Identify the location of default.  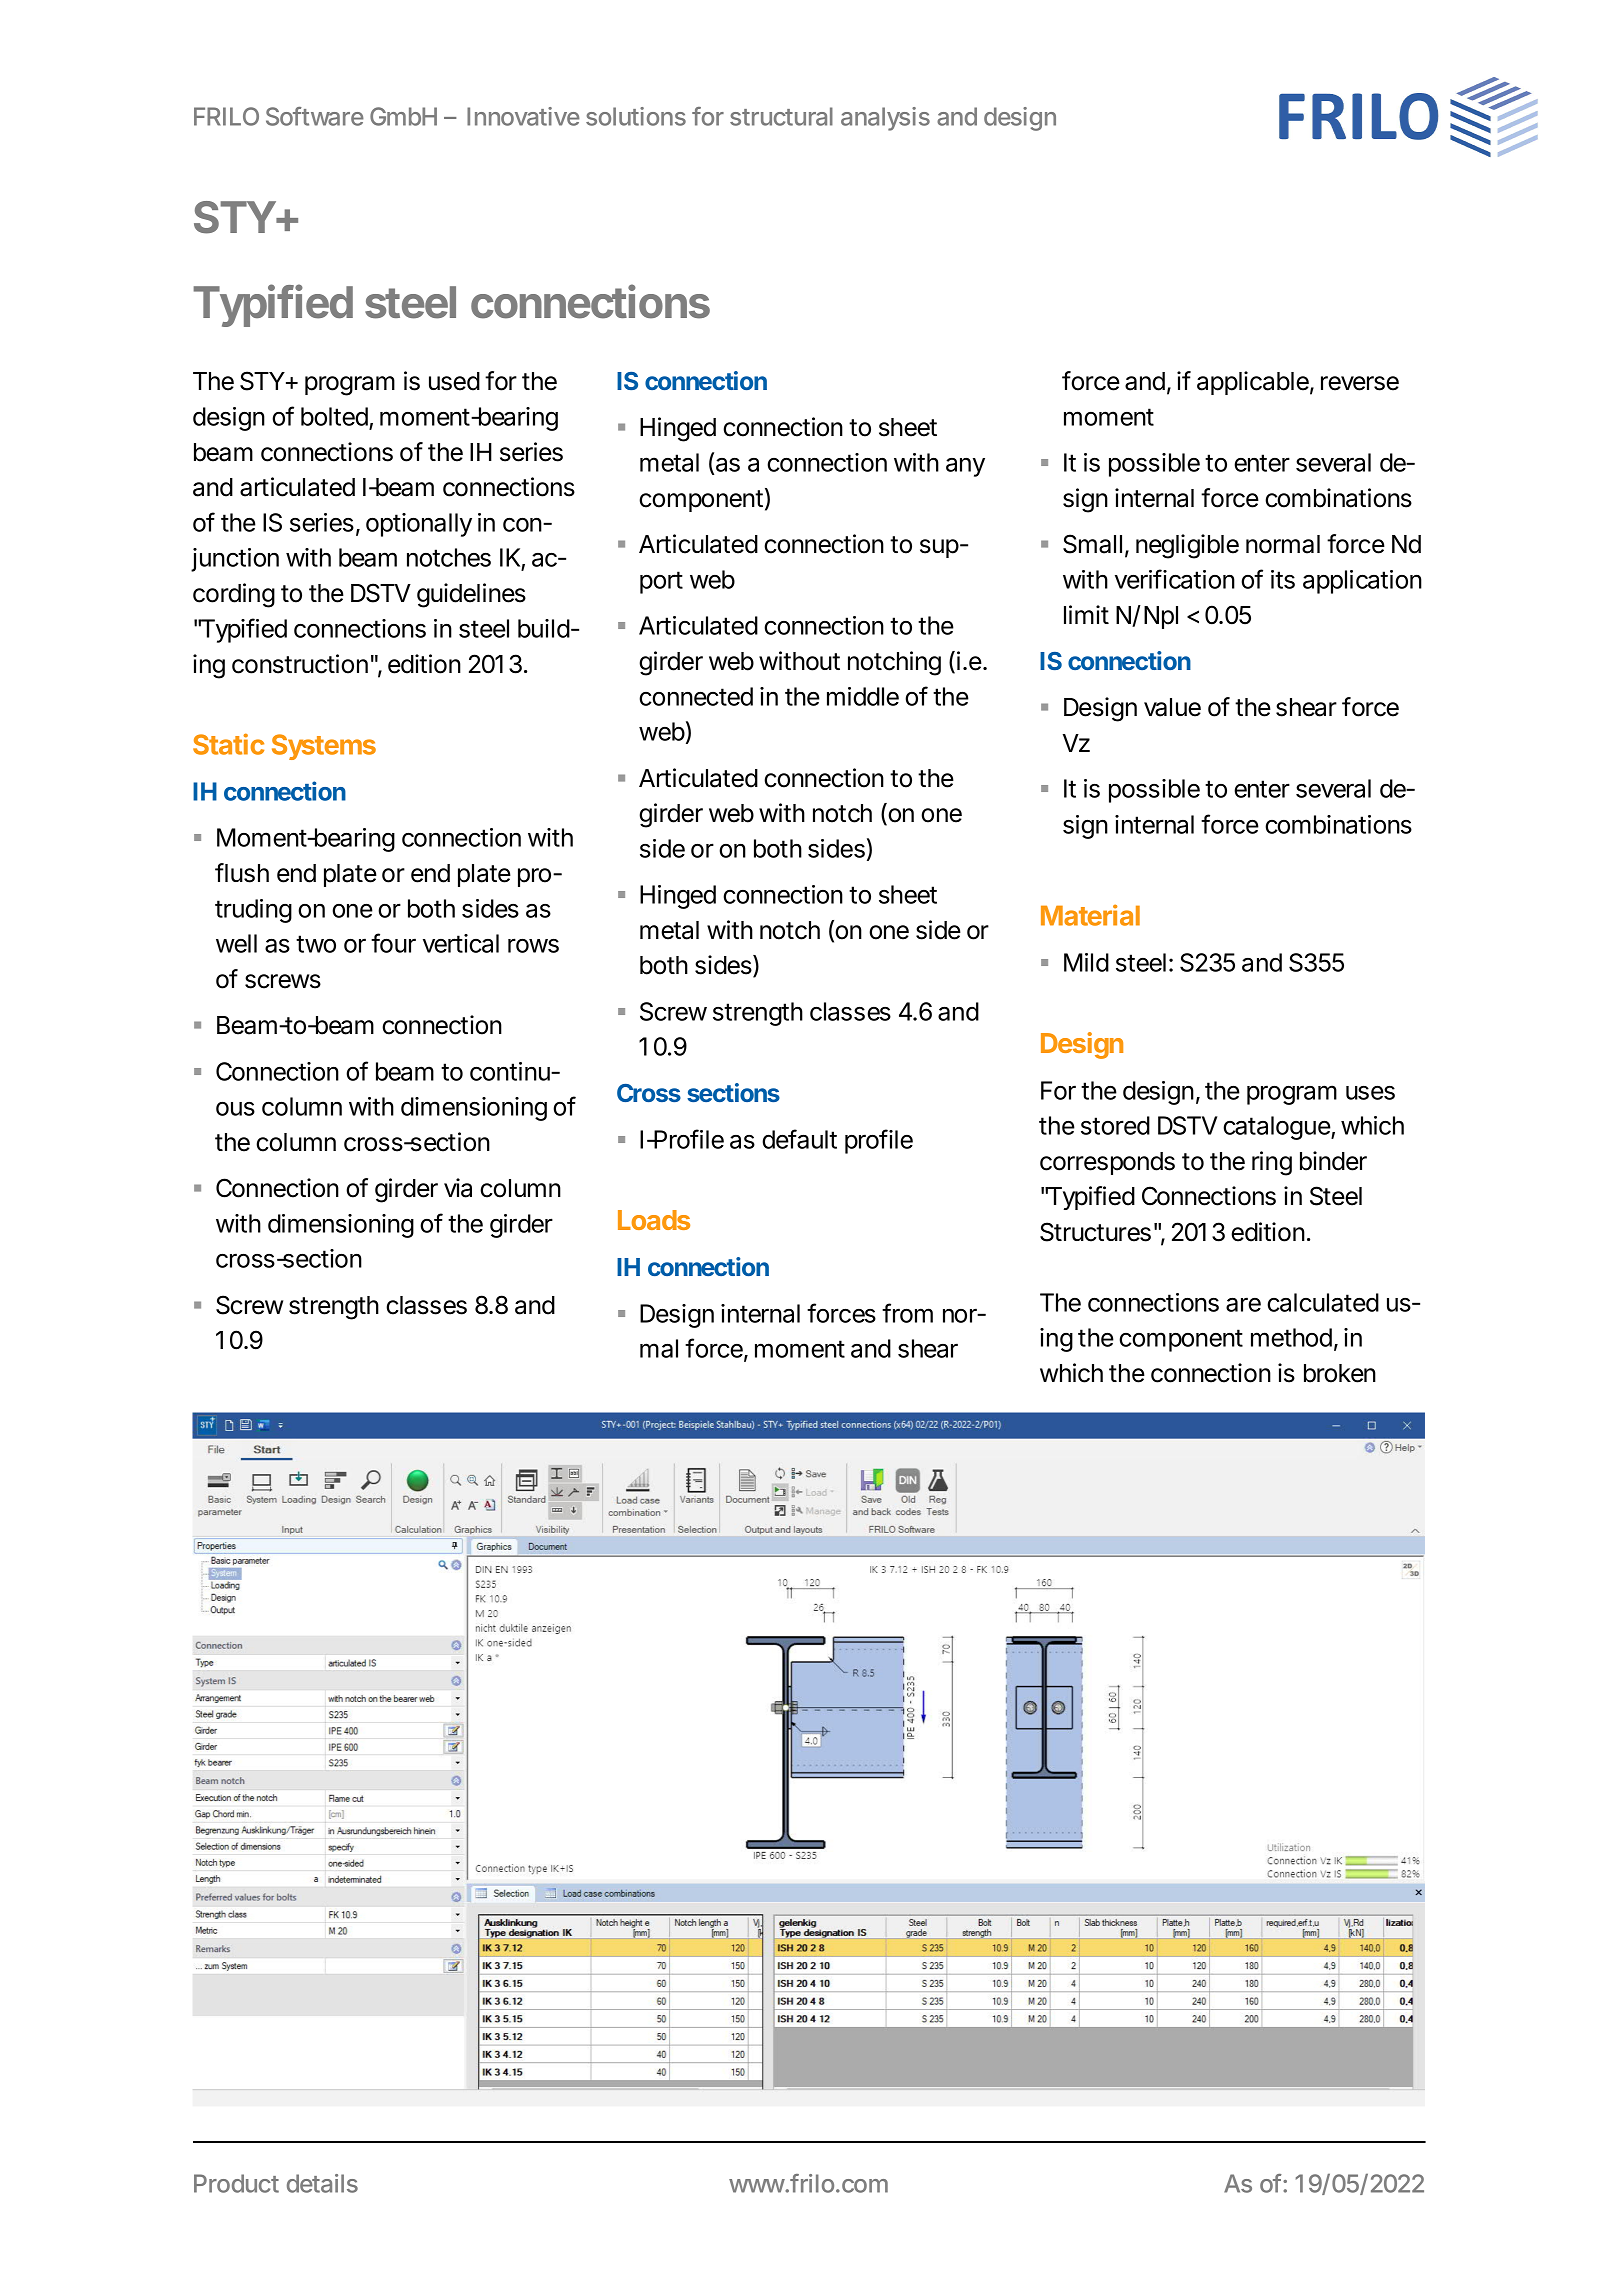
(799, 1139).
